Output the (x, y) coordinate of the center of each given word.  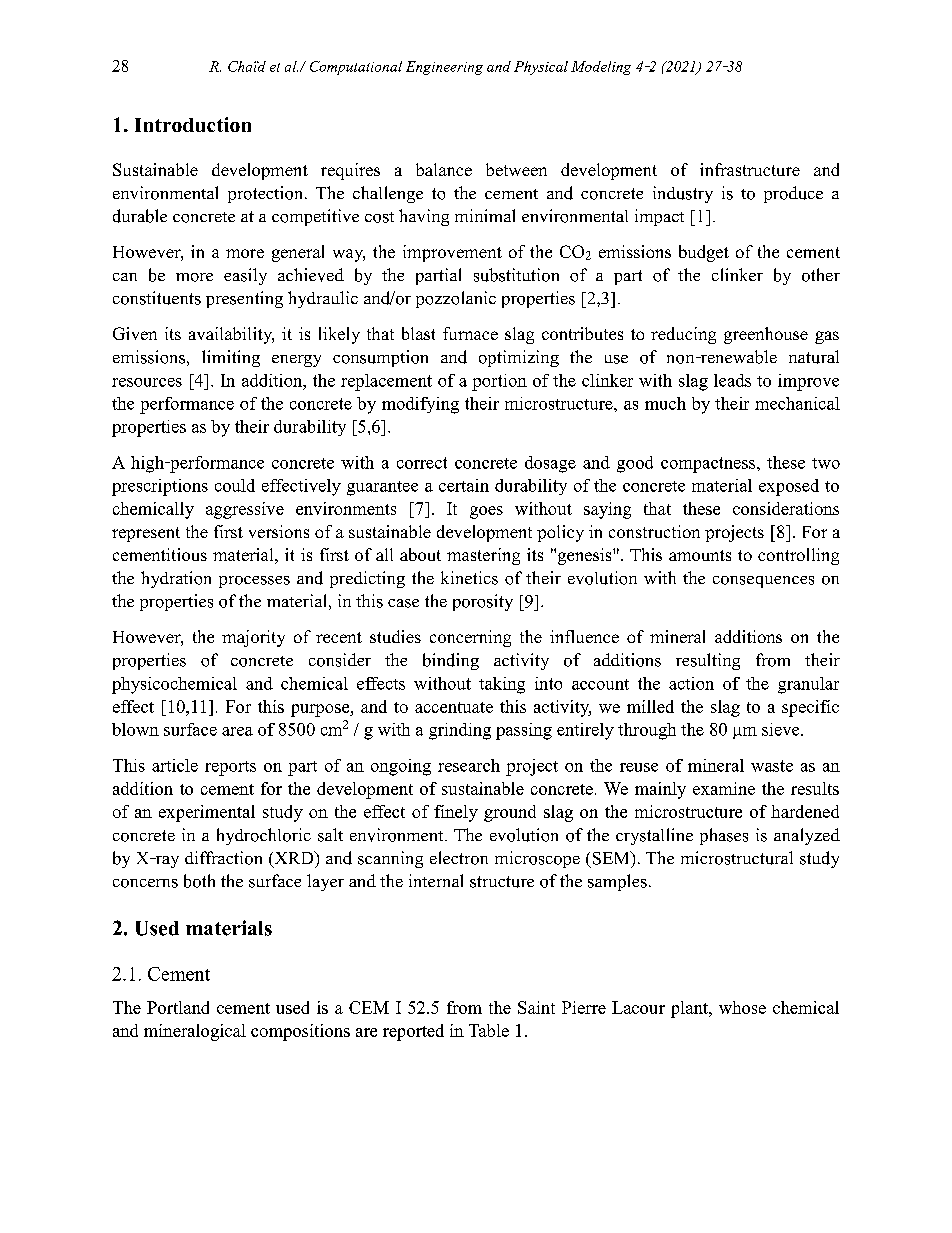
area (237, 731)
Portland (178, 1007)
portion (499, 382)
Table (489, 1030)
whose (742, 1007)
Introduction (193, 124)
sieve (782, 729)
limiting (231, 358)
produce (793, 194)
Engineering (444, 68)
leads (732, 380)
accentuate (454, 707)
